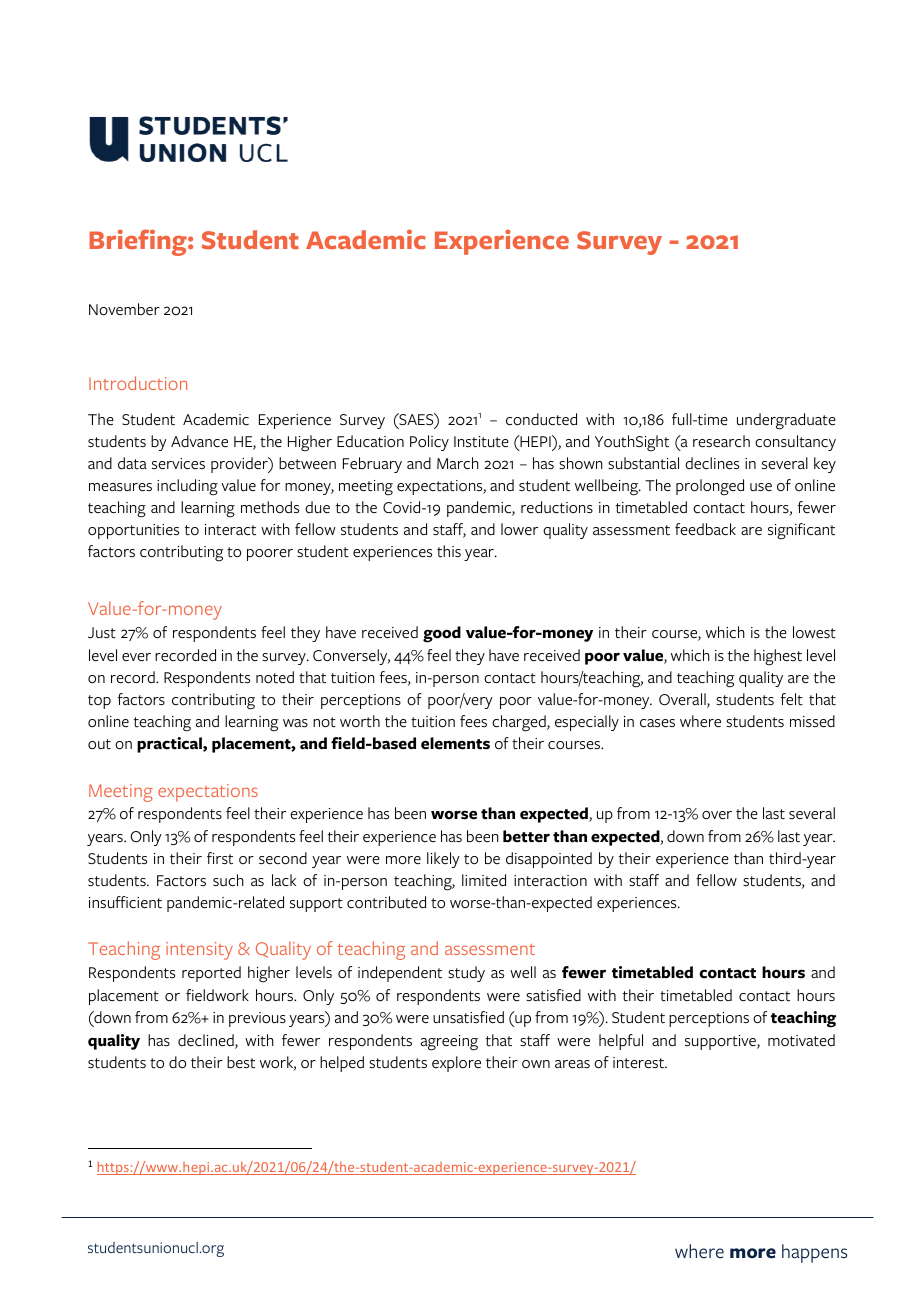 The image size is (924, 1309). Describe the element at coordinates (541, 419) in the screenshot. I see `conducted` at that location.
